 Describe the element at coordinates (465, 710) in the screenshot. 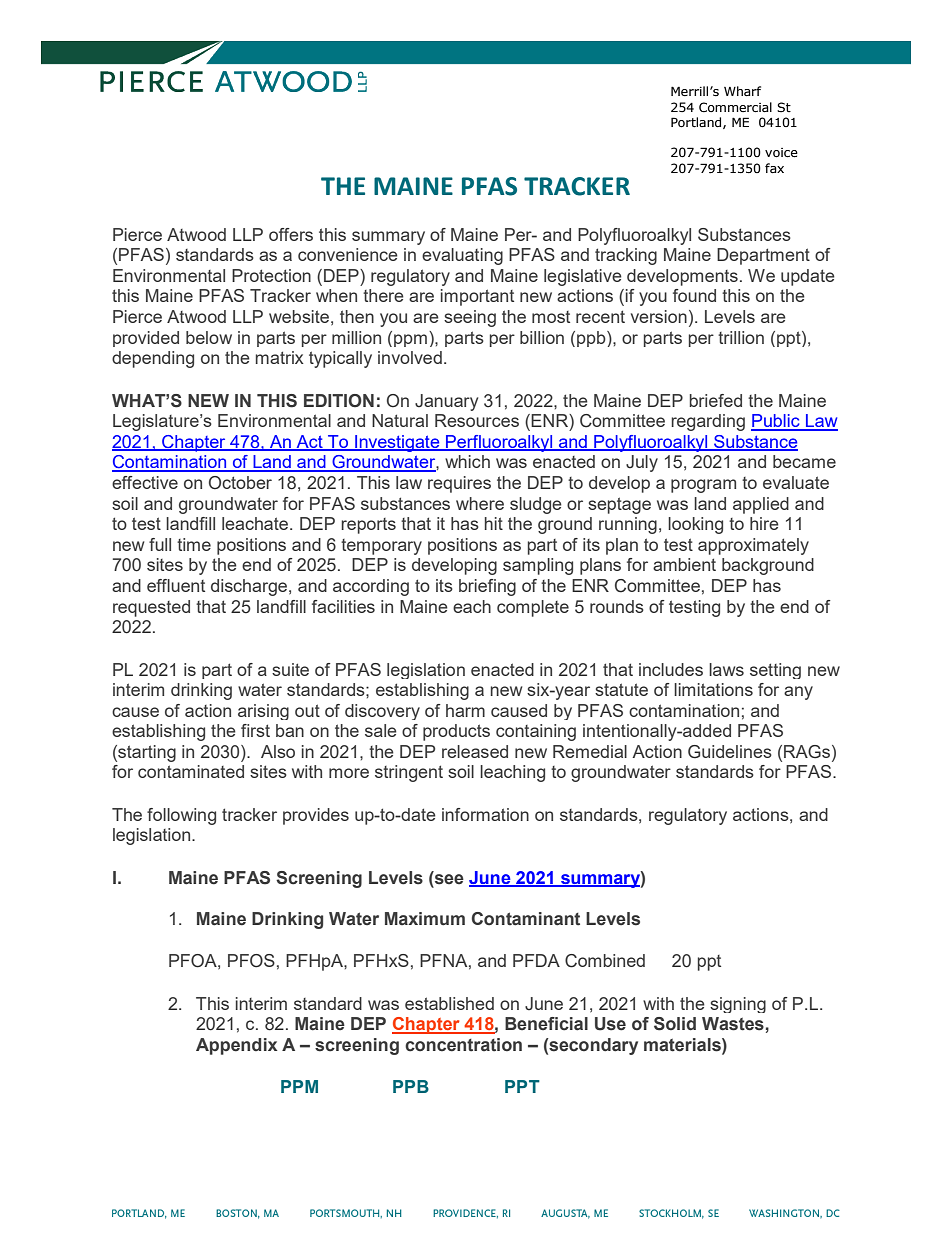

I see `harm` at that location.
